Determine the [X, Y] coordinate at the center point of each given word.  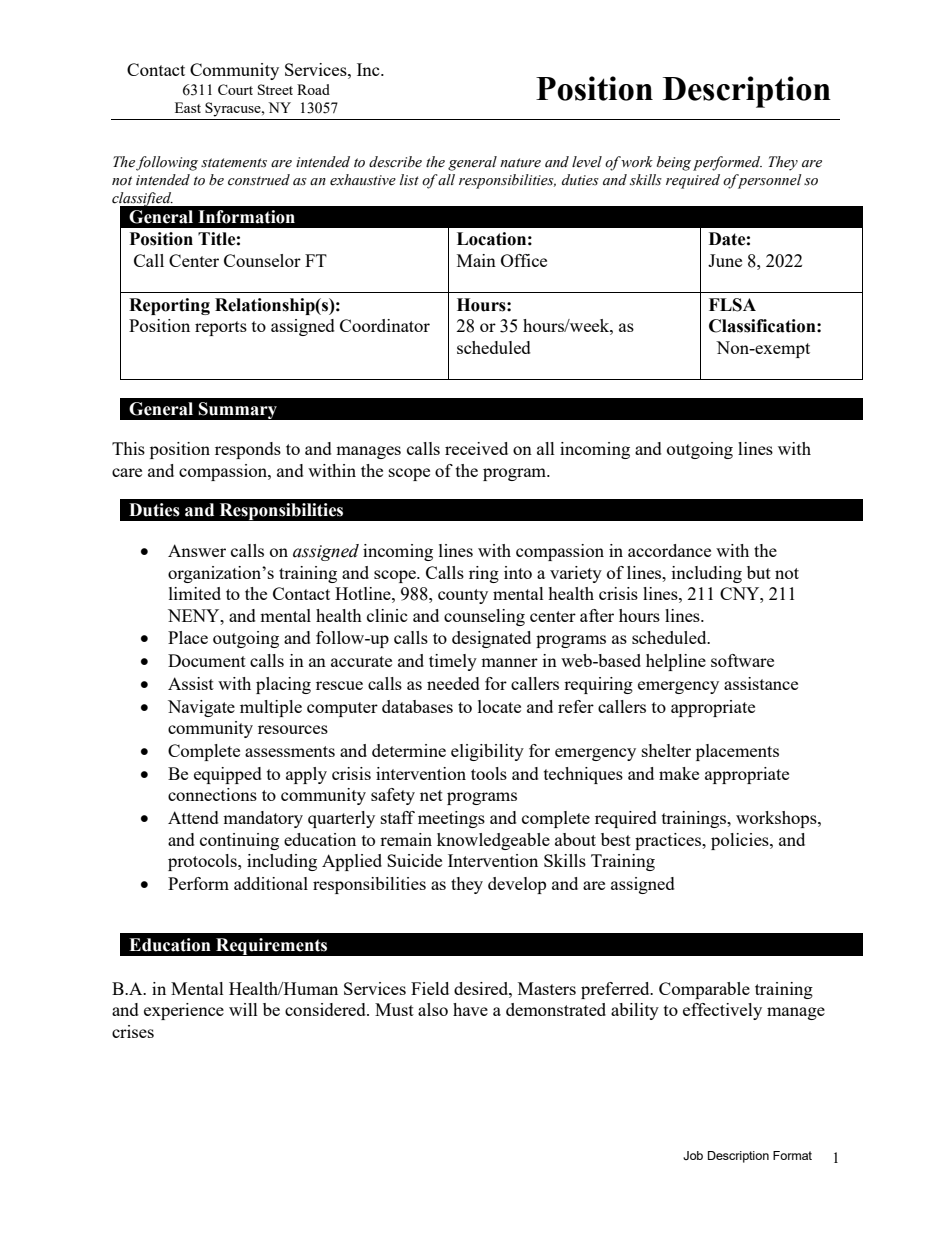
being [674, 163]
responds [248, 450]
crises [133, 1031]
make [679, 773]
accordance [669, 550]
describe [395, 162]
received [476, 448]
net [431, 795]
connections [212, 794]
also [433, 1009]
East [188, 107]
